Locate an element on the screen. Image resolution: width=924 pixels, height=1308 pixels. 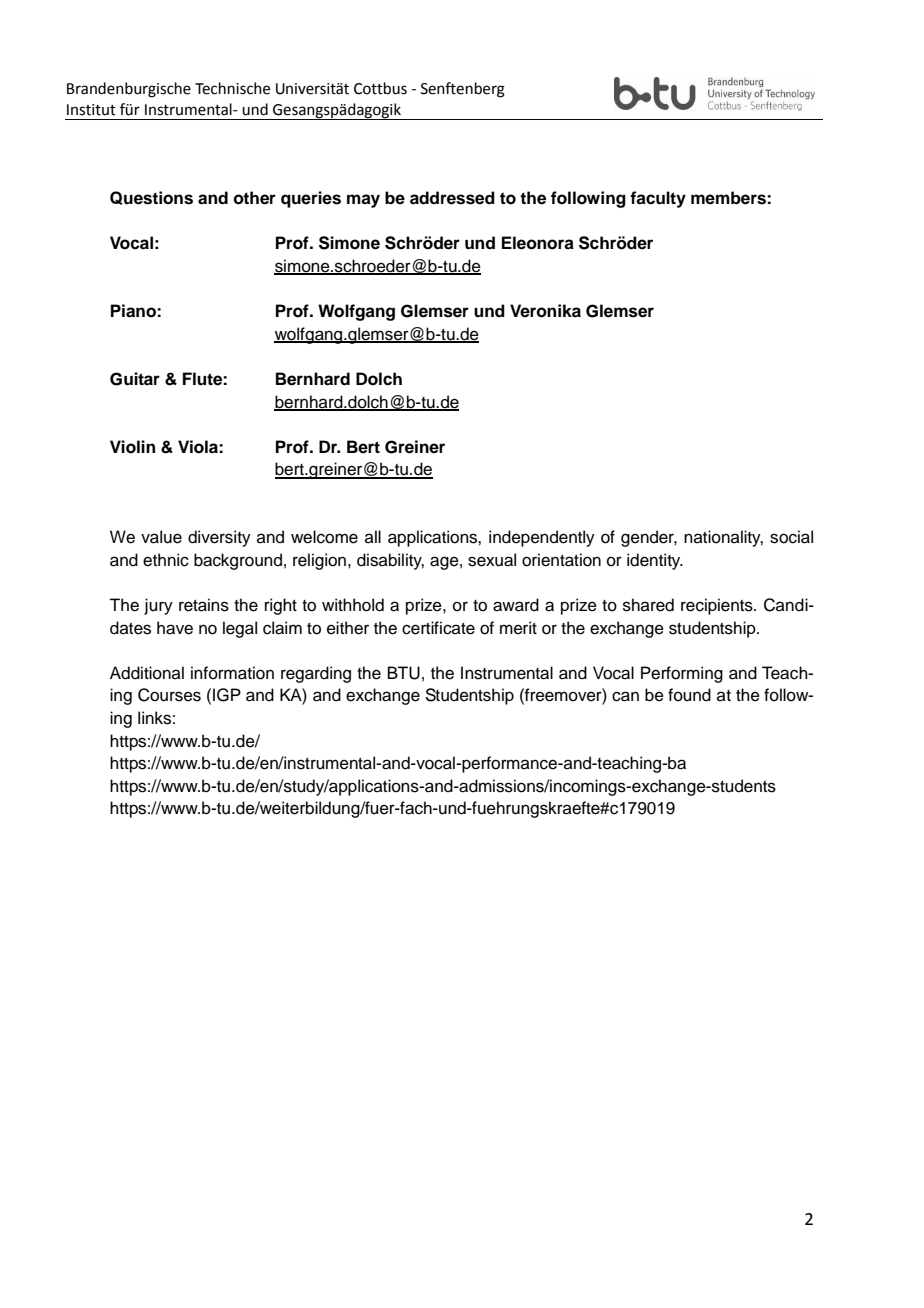
Additional is located at coordinates (147, 673).
